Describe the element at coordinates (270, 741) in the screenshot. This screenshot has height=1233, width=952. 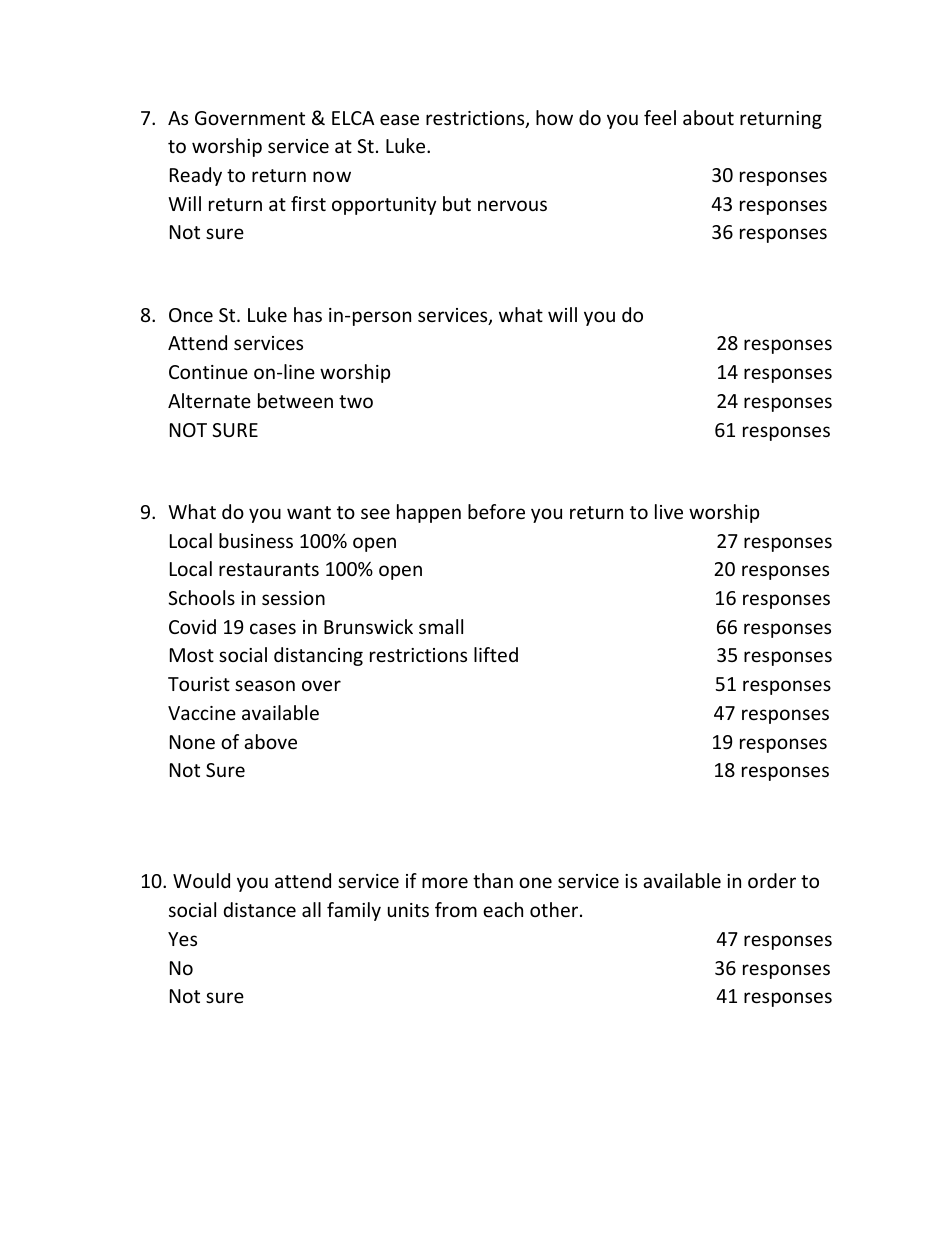
I see `above` at that location.
